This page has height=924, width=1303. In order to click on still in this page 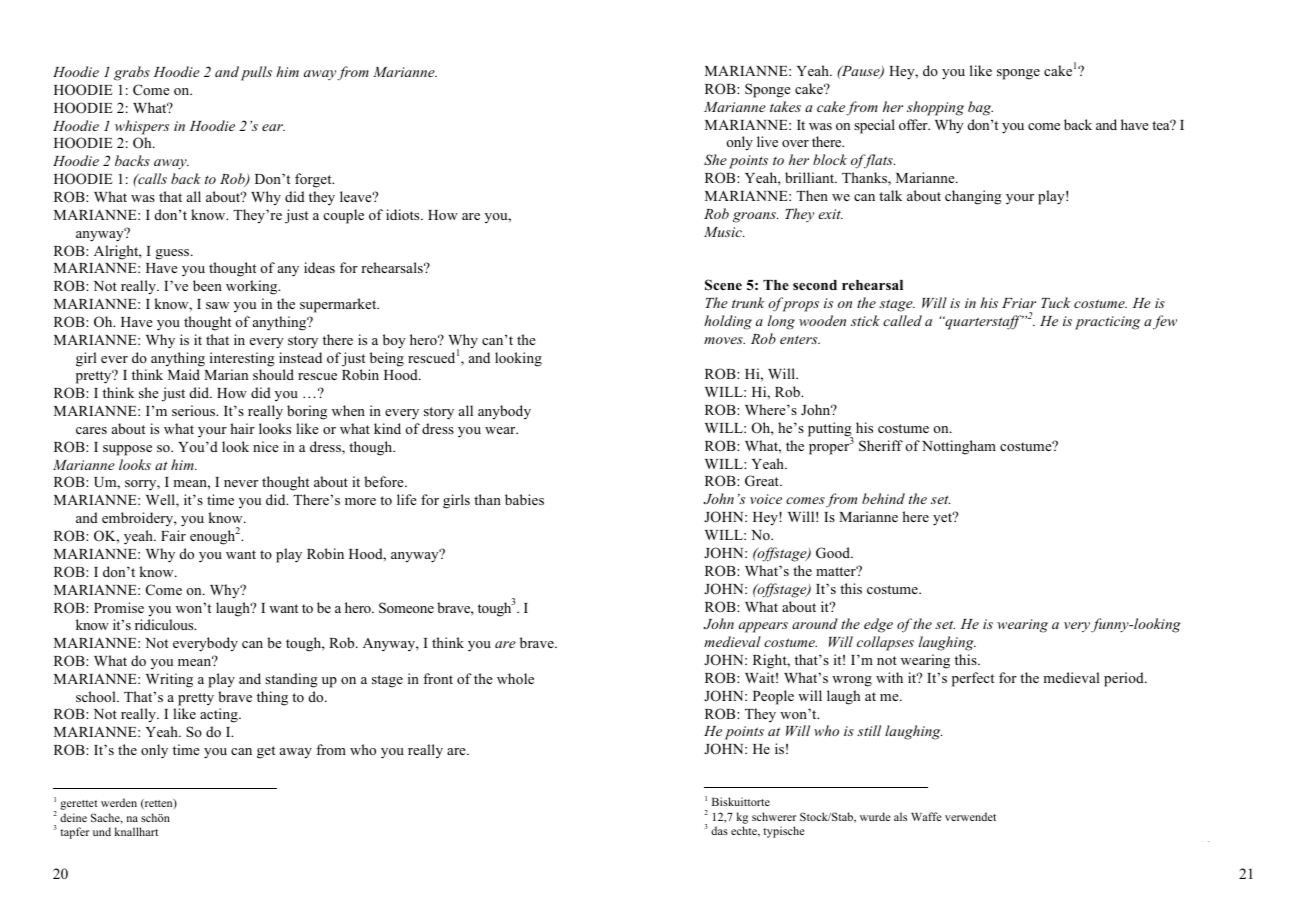, I will do `click(869, 730)`.
